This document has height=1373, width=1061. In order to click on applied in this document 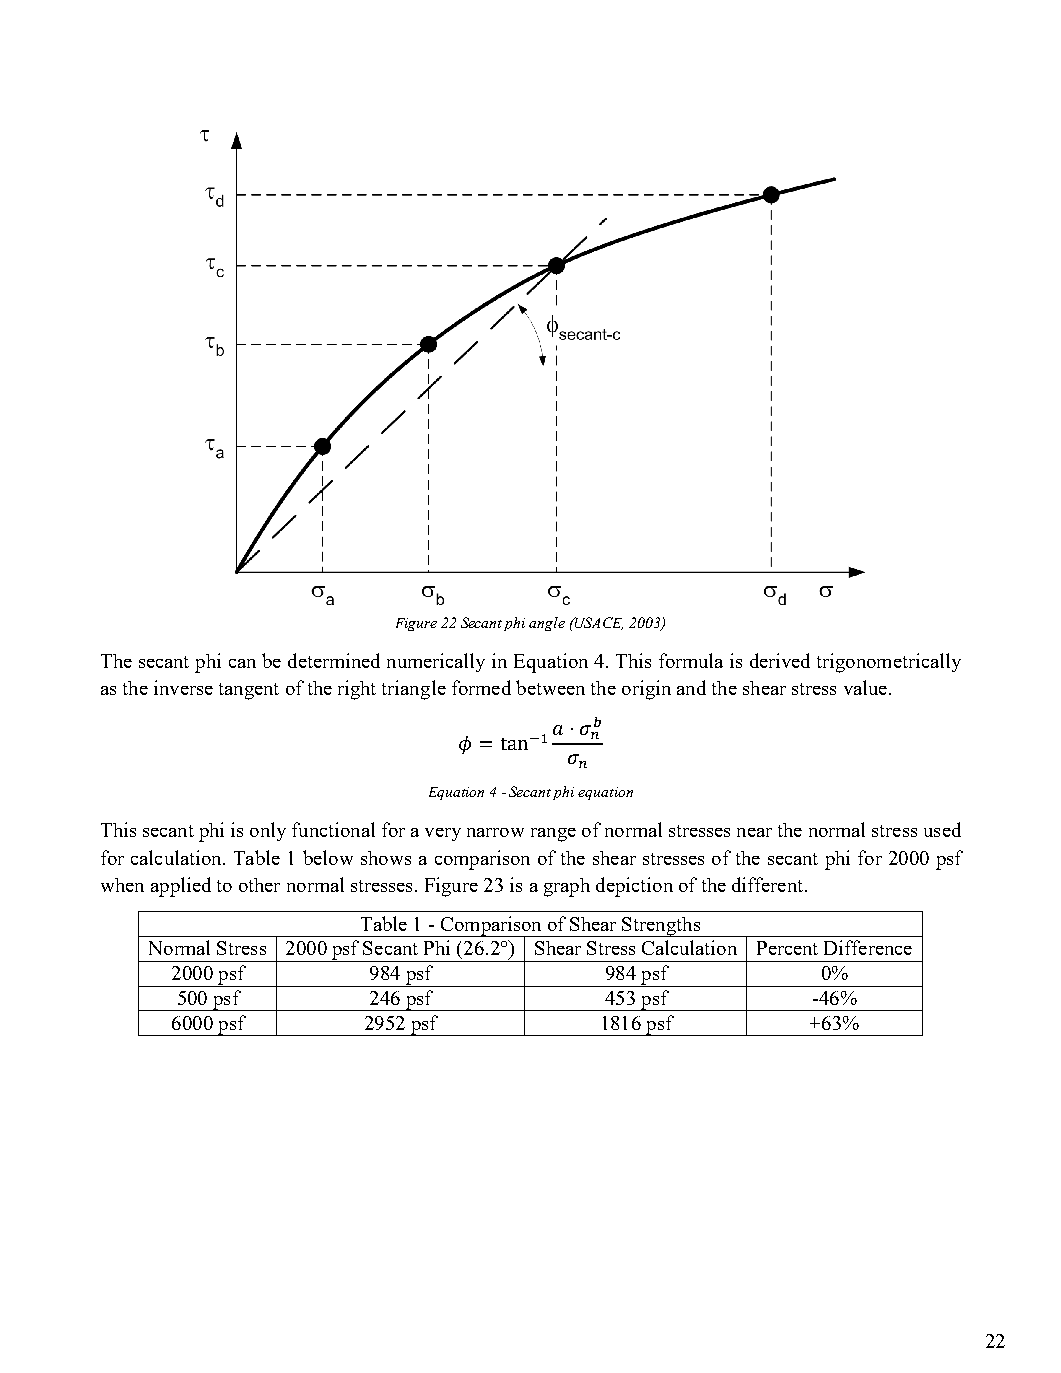, I will do `click(181, 887)`.
